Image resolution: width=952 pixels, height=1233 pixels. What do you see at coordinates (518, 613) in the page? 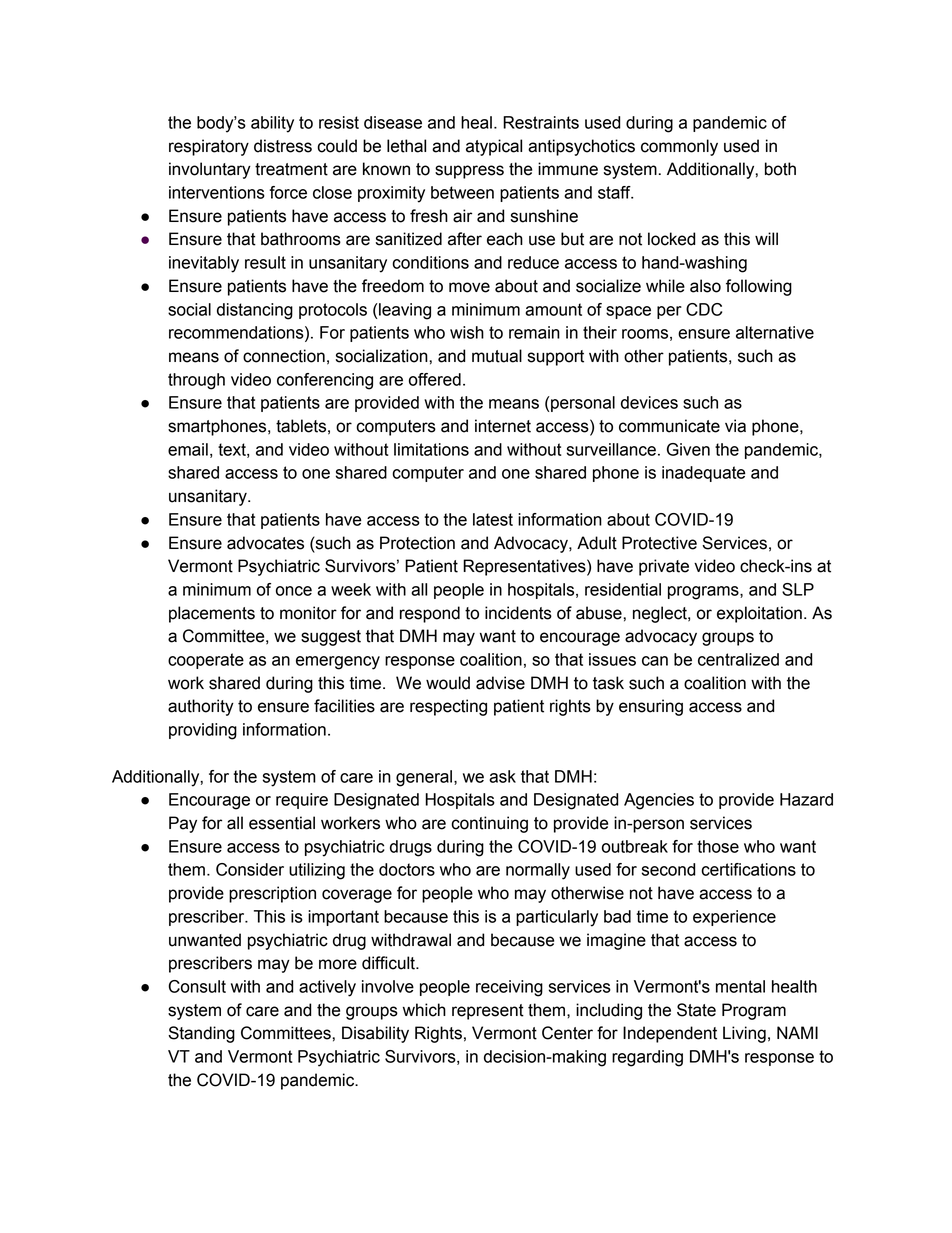
I see `incidents` at bounding box center [518, 613].
